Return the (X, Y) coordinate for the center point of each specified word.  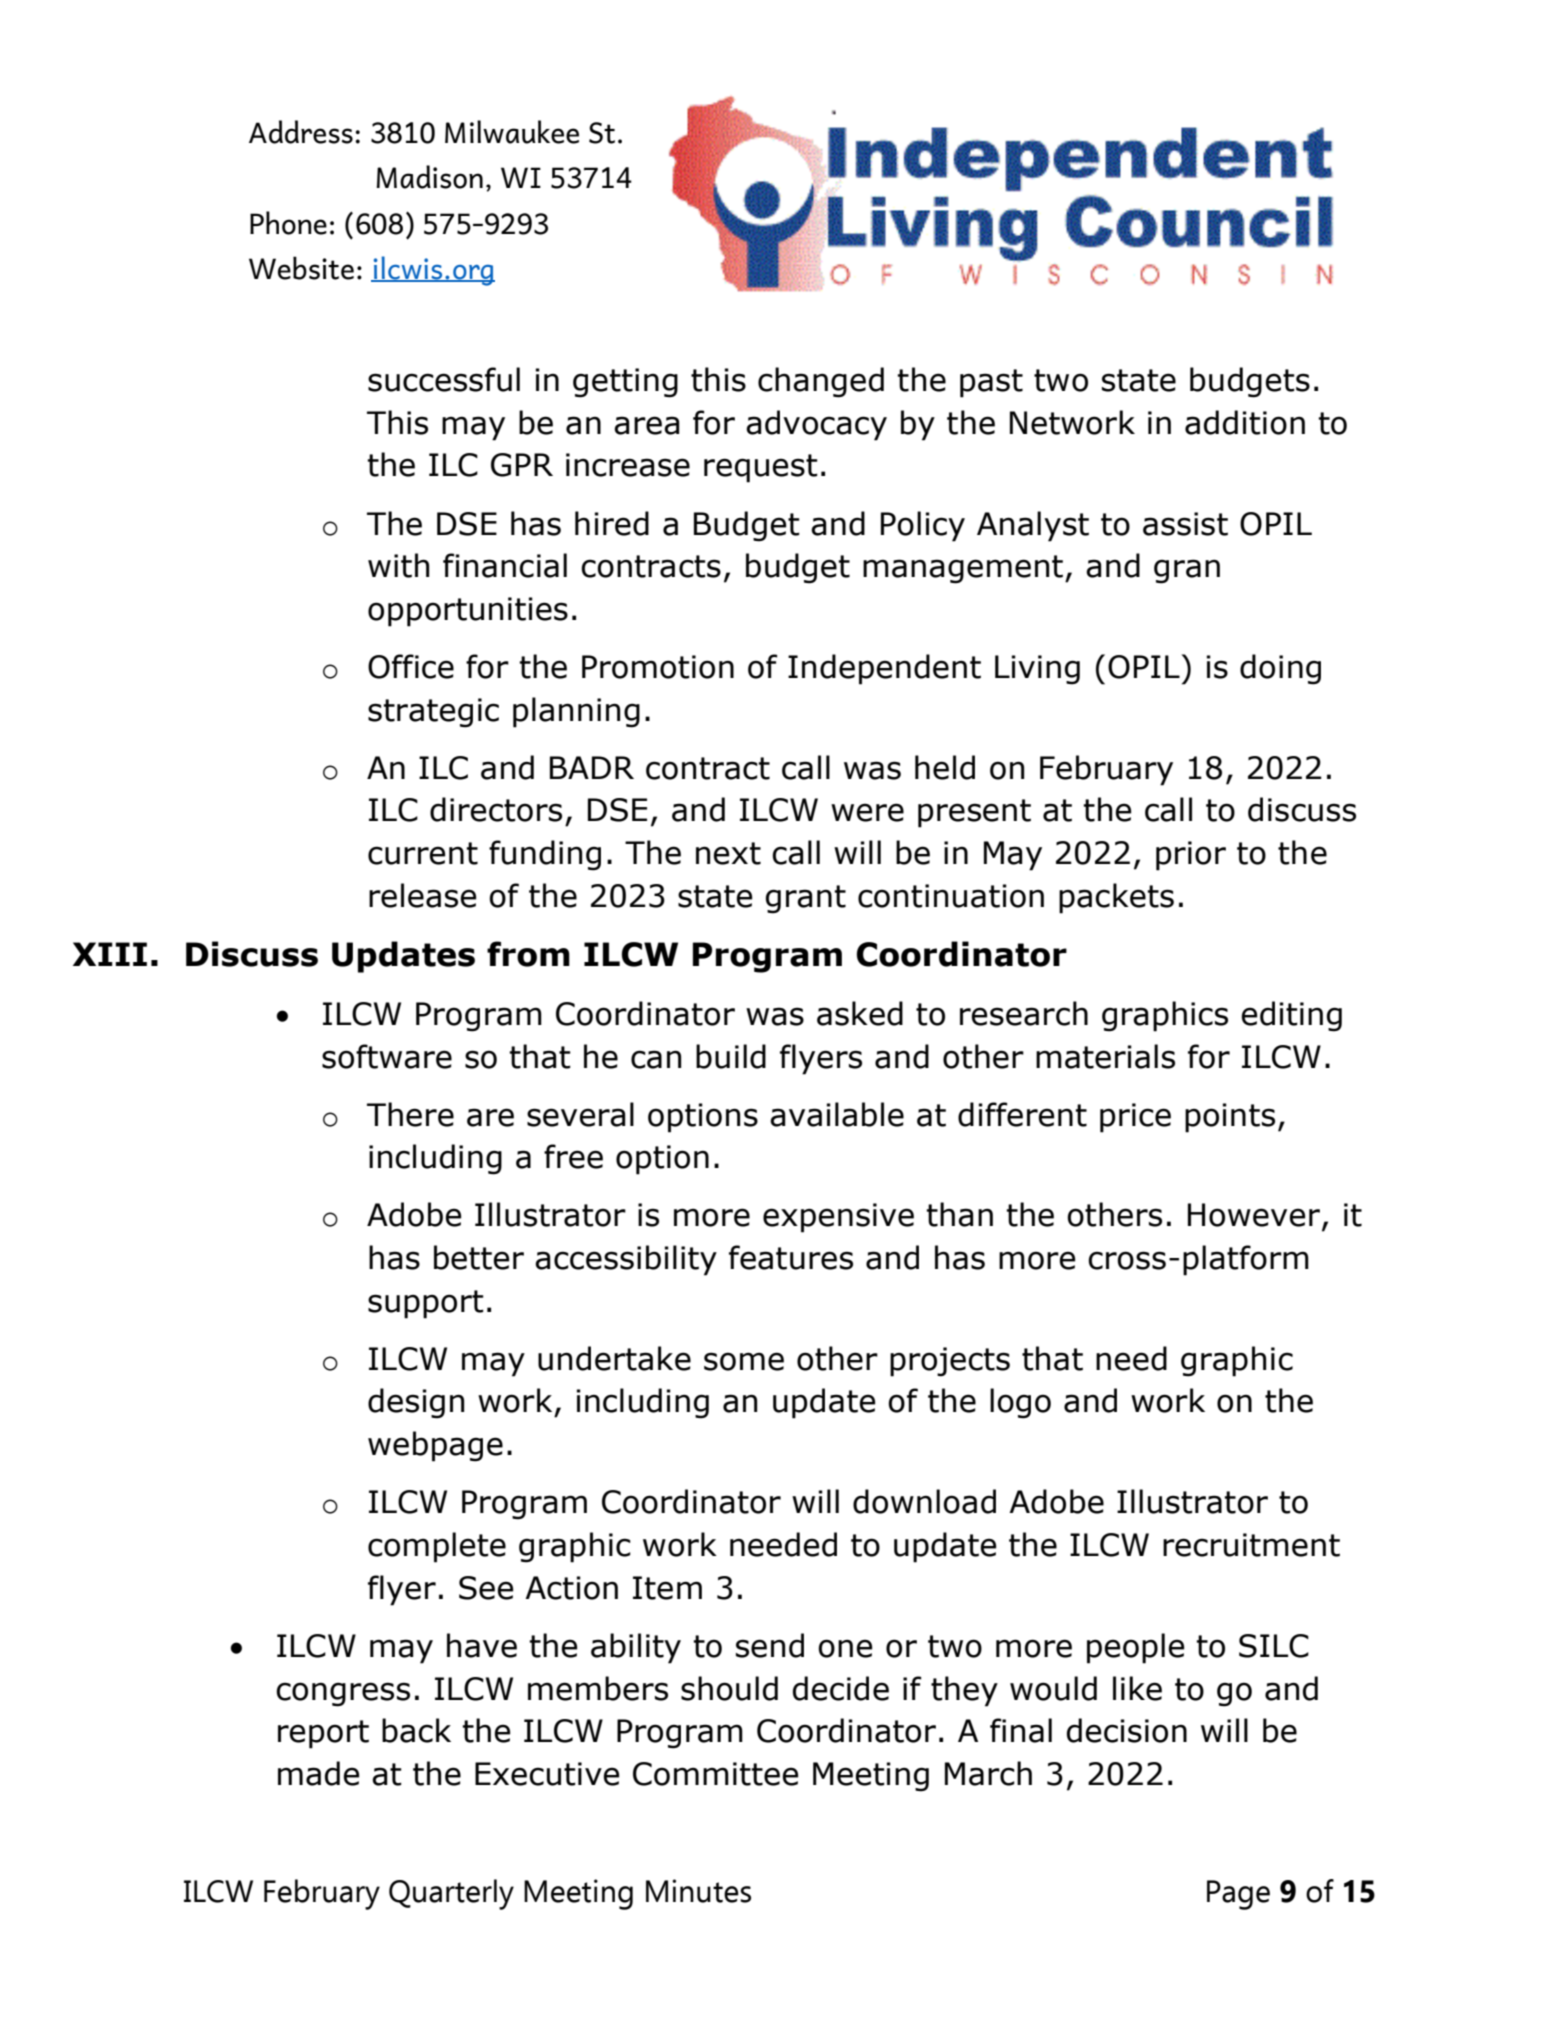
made (319, 1773)
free (573, 1156)
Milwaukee (512, 132)
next (728, 853)
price (1135, 1118)
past (991, 383)
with (398, 565)
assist (1185, 524)
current (423, 853)
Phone (288, 223)
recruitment (1251, 1545)
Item (667, 1588)
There (410, 1114)
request (761, 468)
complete (437, 1547)
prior (1191, 856)
